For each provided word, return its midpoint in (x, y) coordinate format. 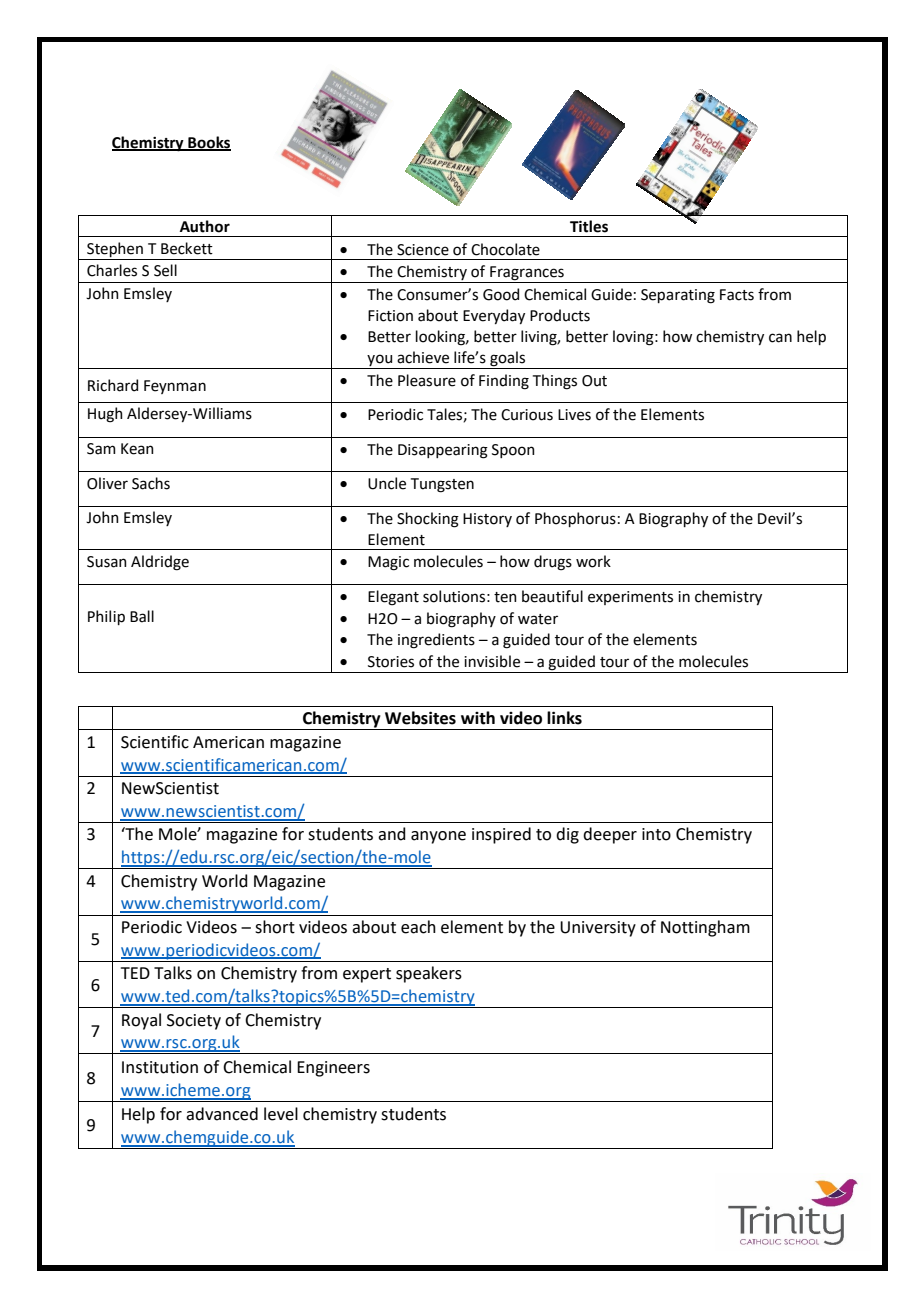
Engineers (333, 1069)
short (275, 927)
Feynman (175, 387)
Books (208, 143)
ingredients (436, 641)
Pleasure (427, 380)
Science (423, 250)
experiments (630, 598)
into (656, 834)
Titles (589, 226)
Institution (160, 1067)
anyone (438, 837)
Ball (142, 616)
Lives (574, 415)
